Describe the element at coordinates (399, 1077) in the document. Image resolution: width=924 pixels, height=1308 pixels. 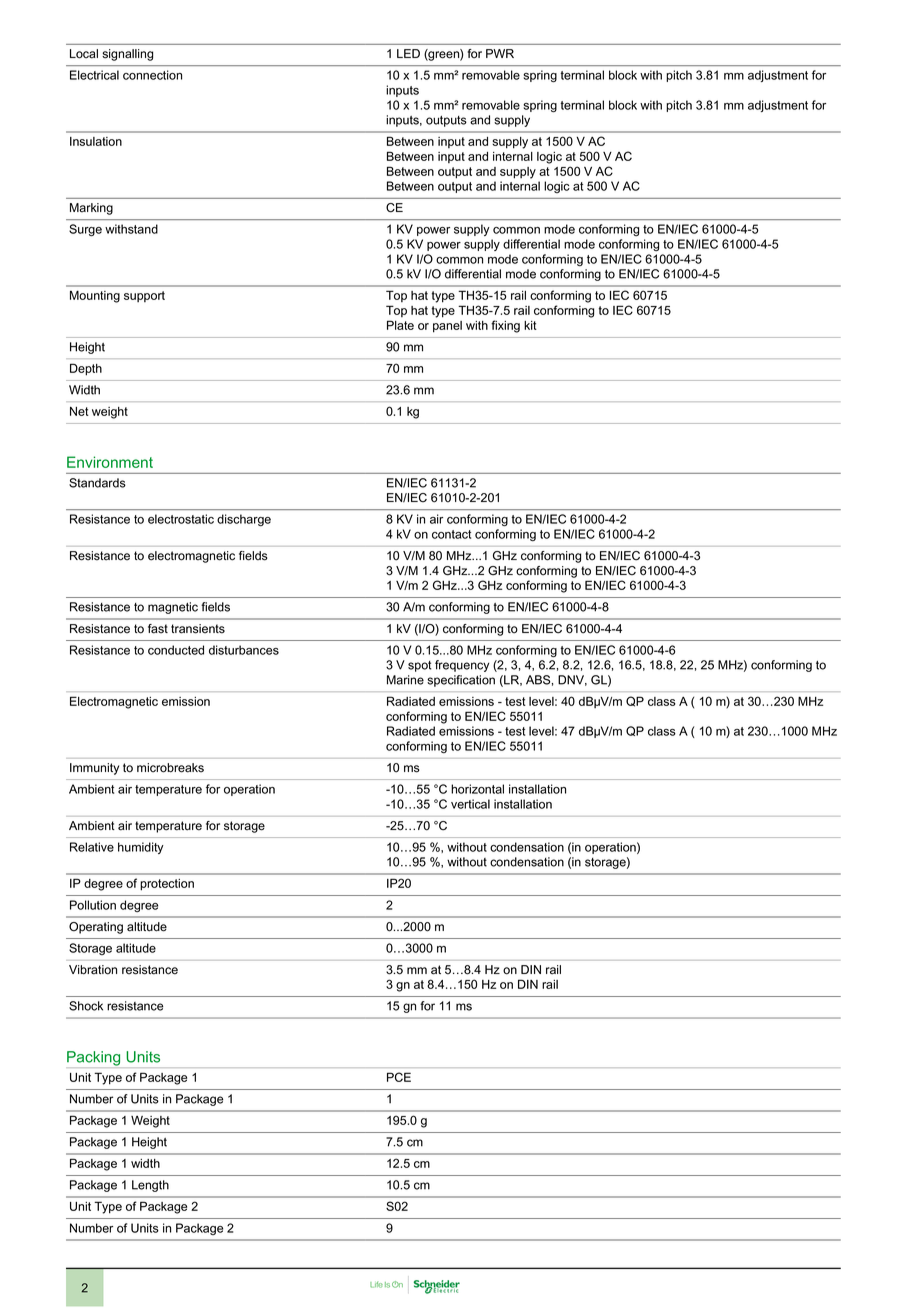
I see `PCE` at that location.
